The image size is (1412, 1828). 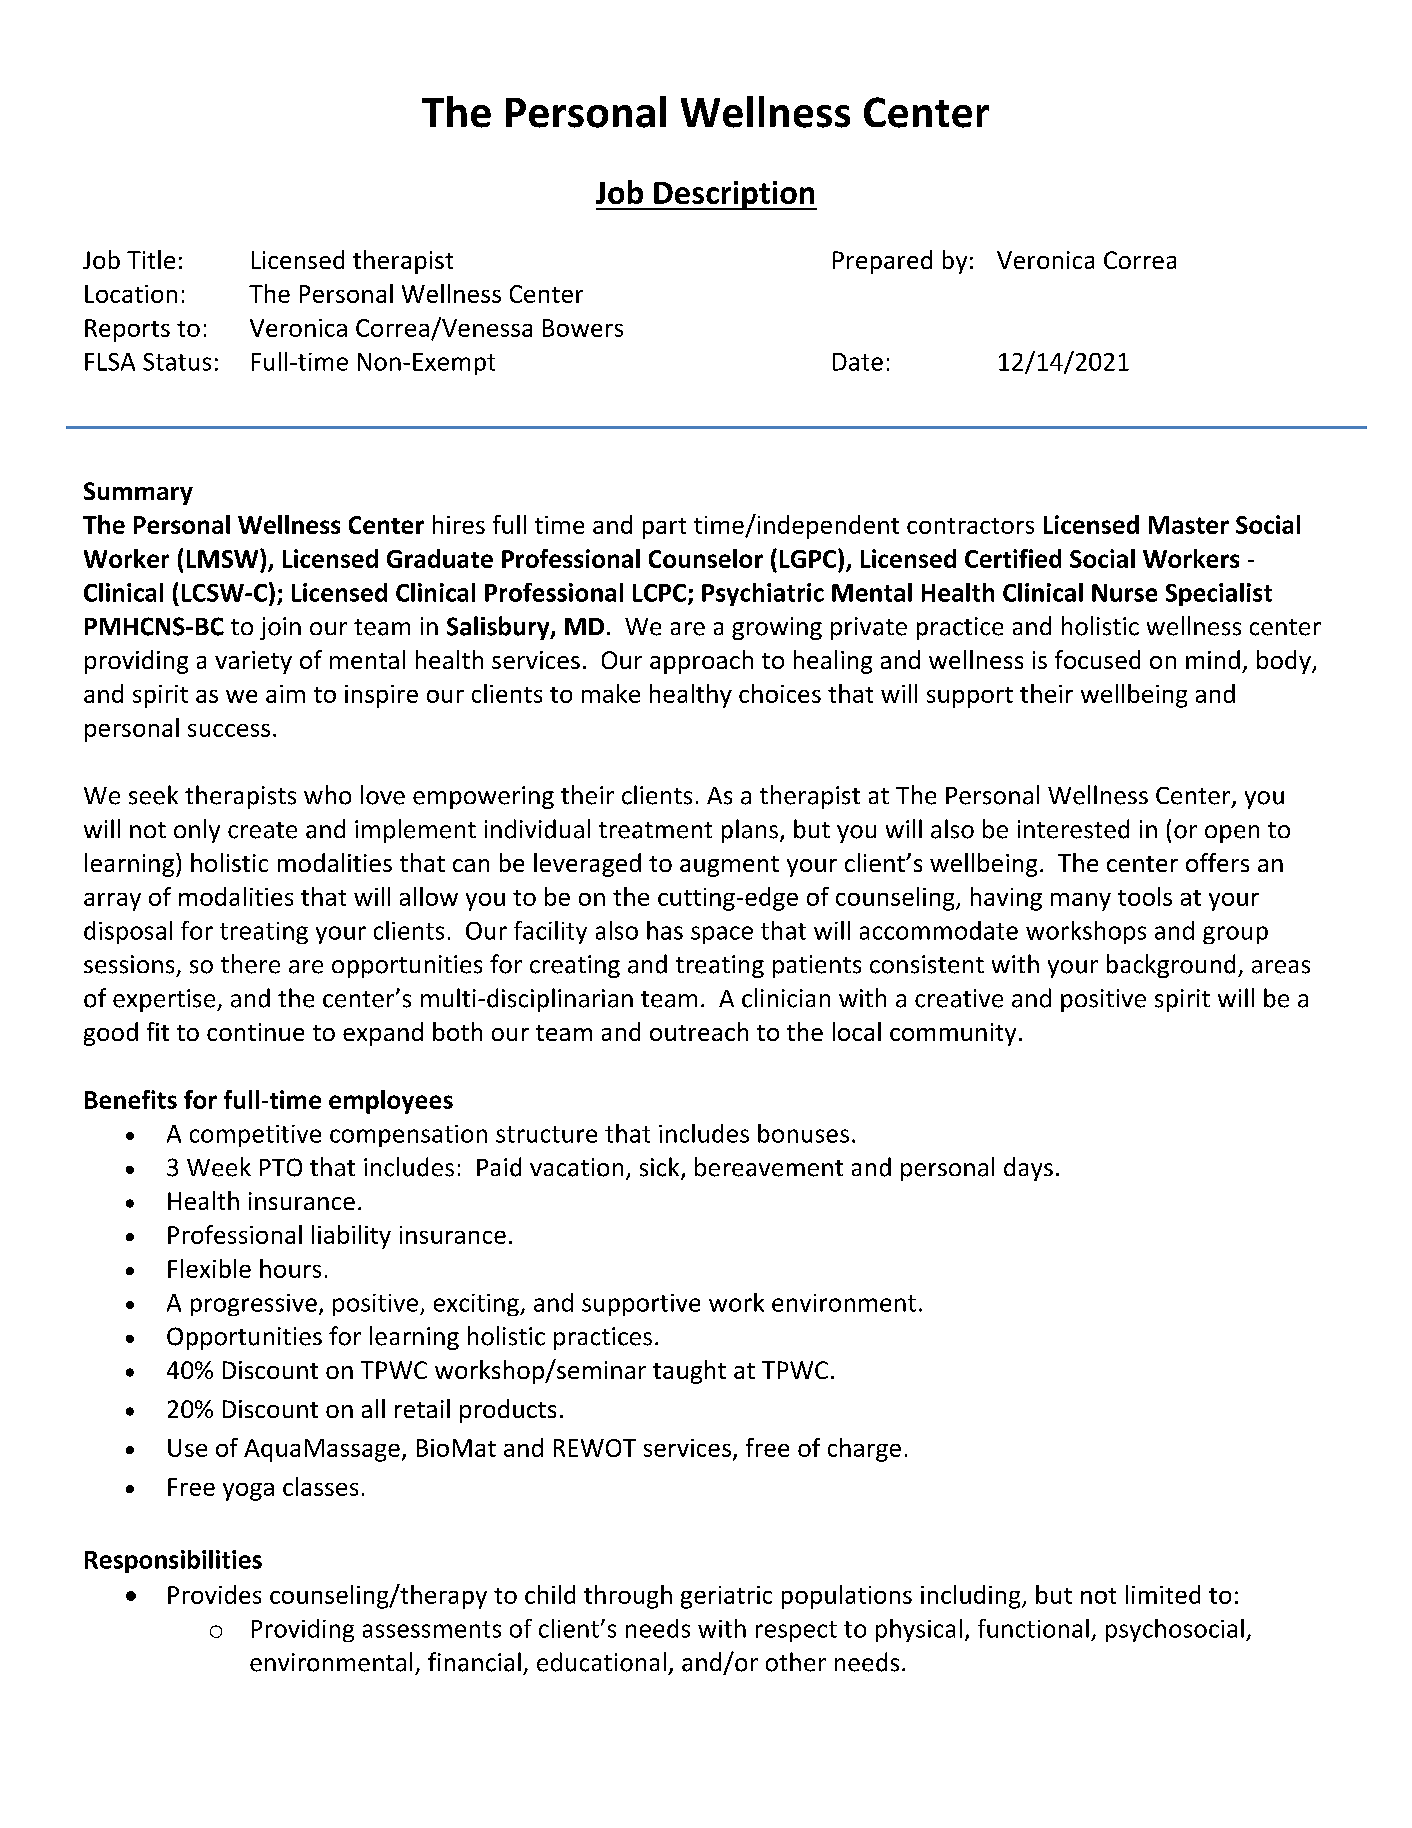 I want to click on Prepared, so click(x=882, y=262).
